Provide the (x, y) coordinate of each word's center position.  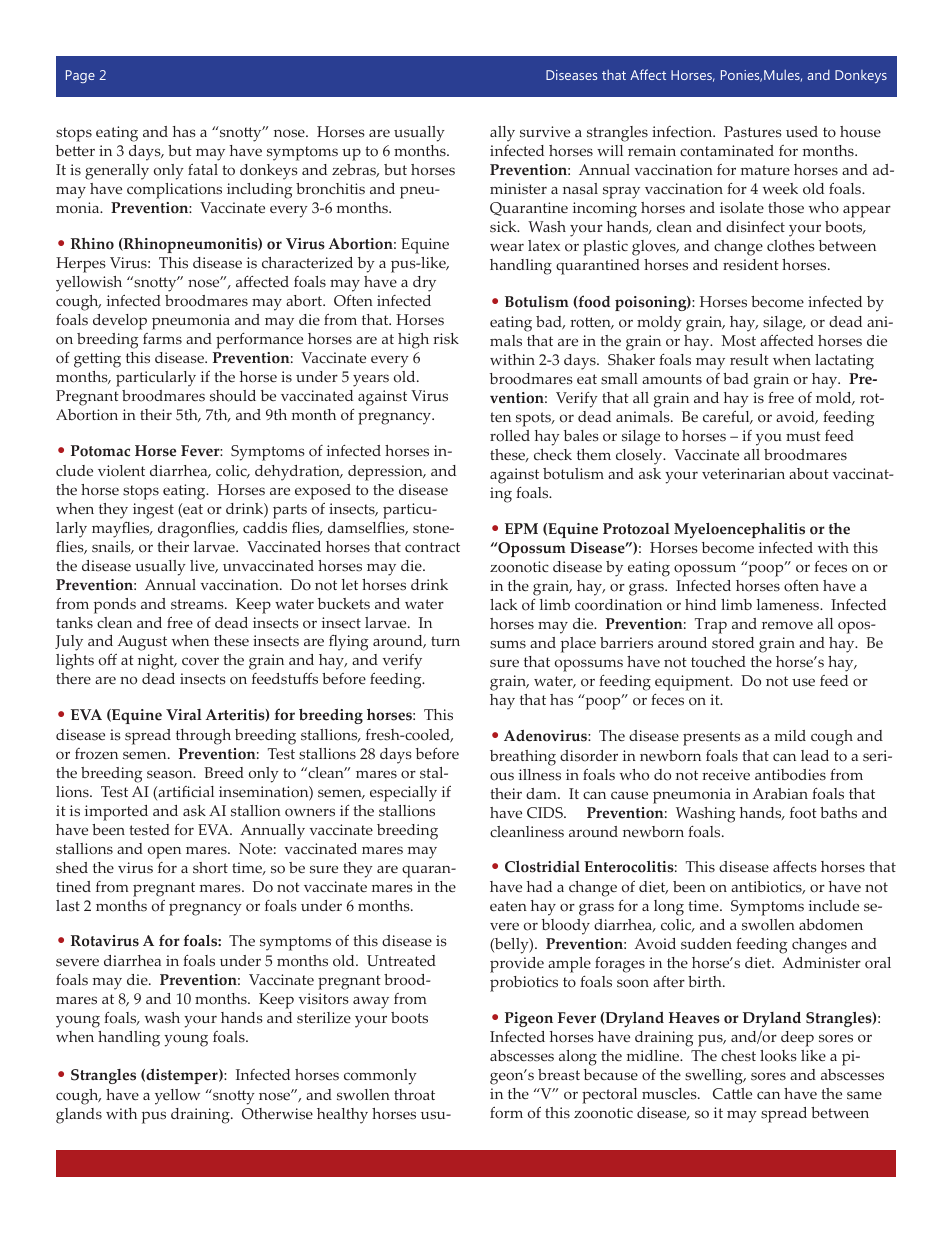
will (610, 150)
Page (80, 76)
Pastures (753, 132)
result (749, 360)
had (539, 886)
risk (446, 339)
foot (803, 813)
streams (198, 604)
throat (414, 1095)
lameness (789, 605)
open (164, 852)
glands (79, 1116)
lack (503, 604)
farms (162, 339)
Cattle (732, 1094)
